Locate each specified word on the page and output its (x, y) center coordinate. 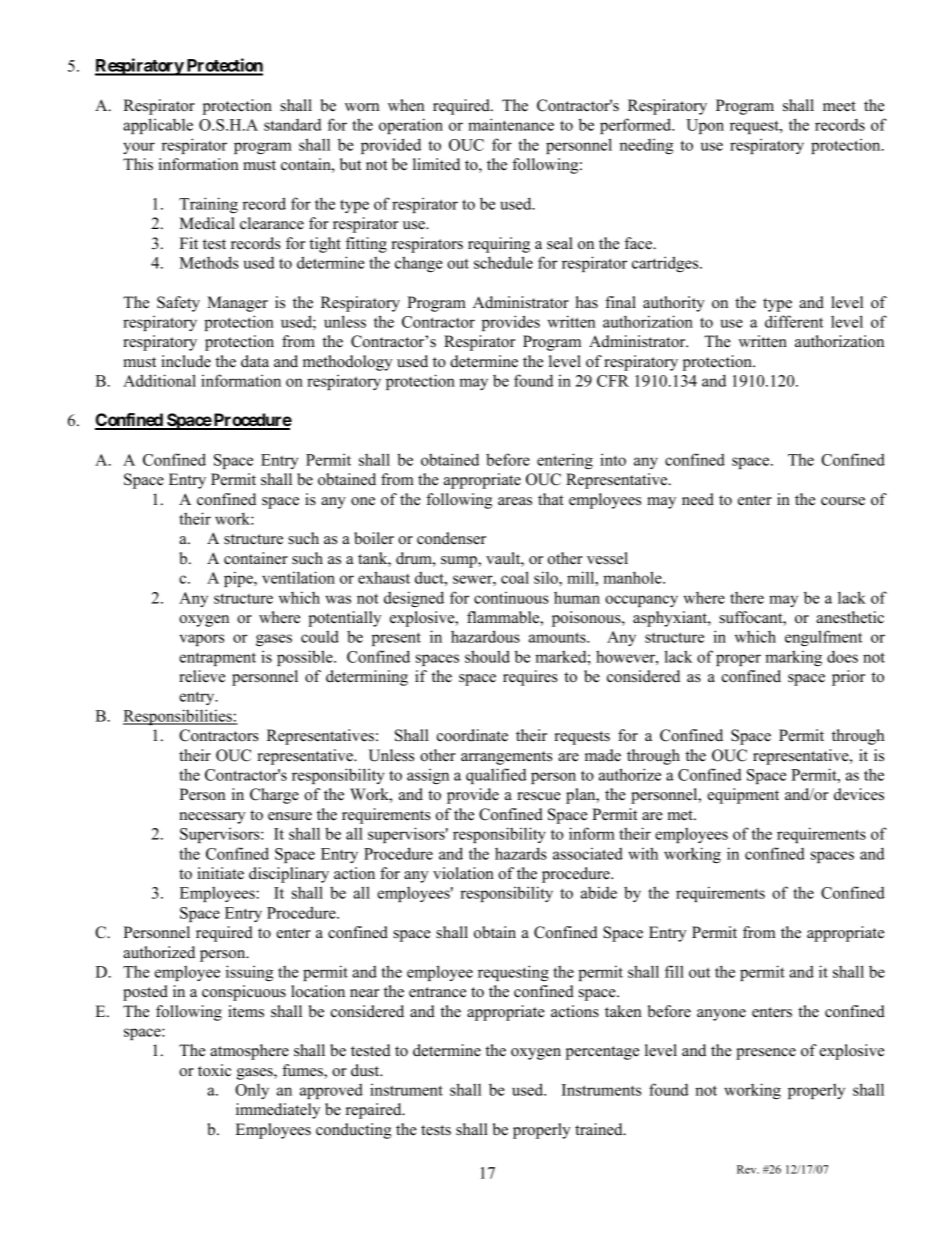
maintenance (511, 124)
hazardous (485, 636)
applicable (158, 126)
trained (600, 1129)
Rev (748, 1169)
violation (463, 873)
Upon (705, 126)
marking (793, 658)
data (255, 361)
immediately (278, 1111)
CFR (613, 381)
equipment (743, 796)
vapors (201, 640)
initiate (220, 873)
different (794, 321)
